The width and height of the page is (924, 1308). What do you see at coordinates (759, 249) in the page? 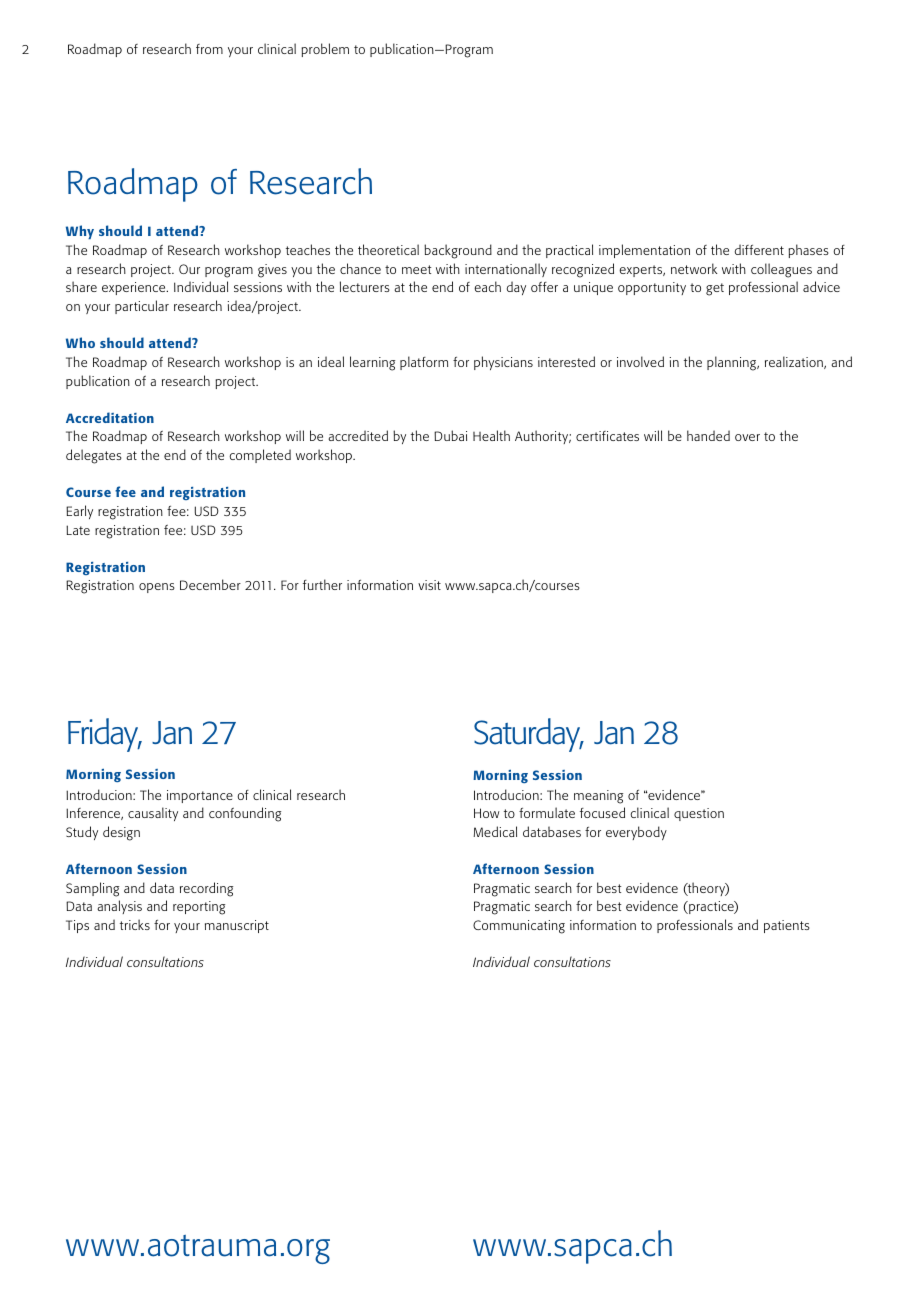
I see `different` at bounding box center [759, 249].
